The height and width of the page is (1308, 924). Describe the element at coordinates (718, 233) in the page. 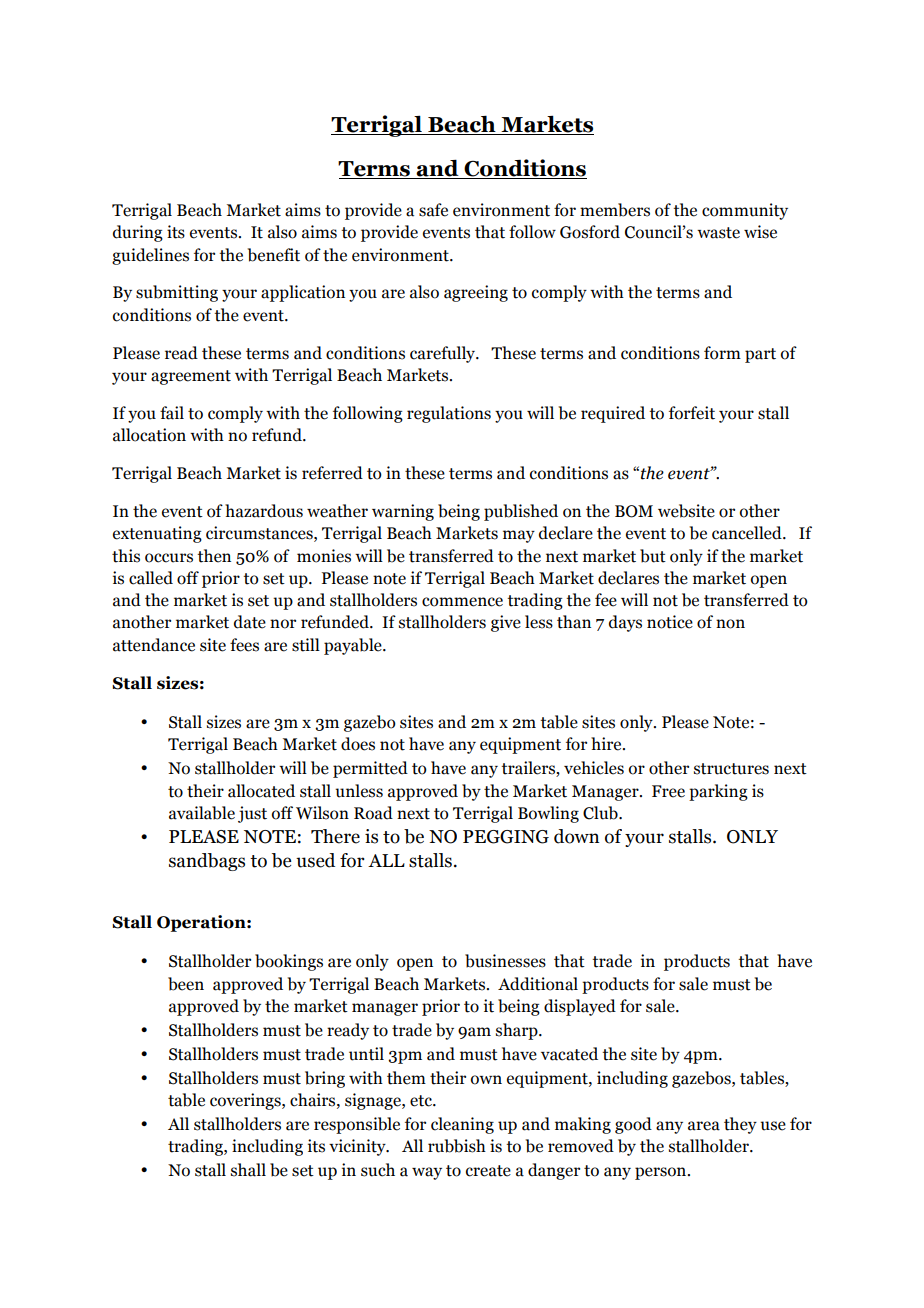

I see `waste` at that location.
